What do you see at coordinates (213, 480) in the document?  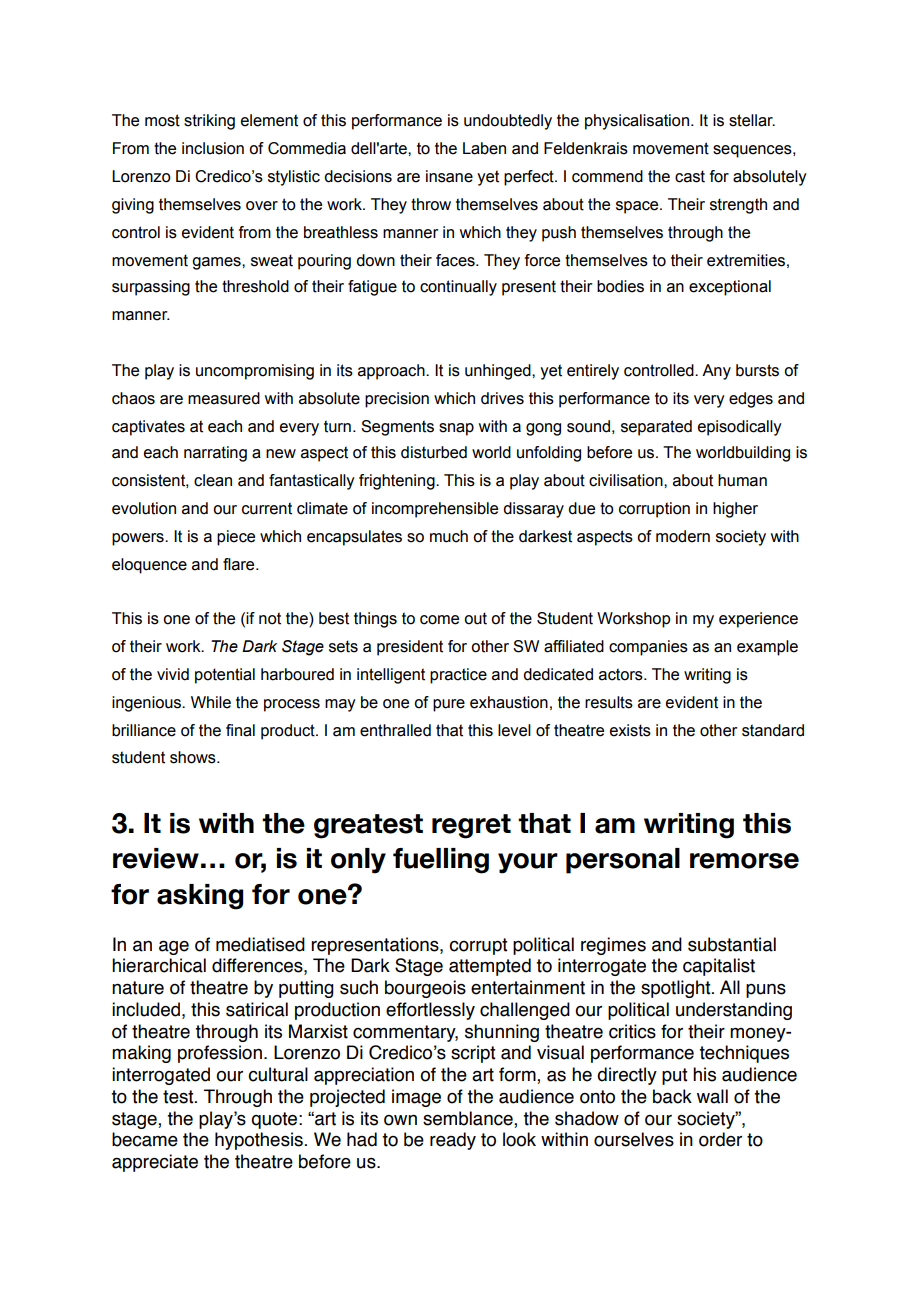 I see `clean` at bounding box center [213, 480].
